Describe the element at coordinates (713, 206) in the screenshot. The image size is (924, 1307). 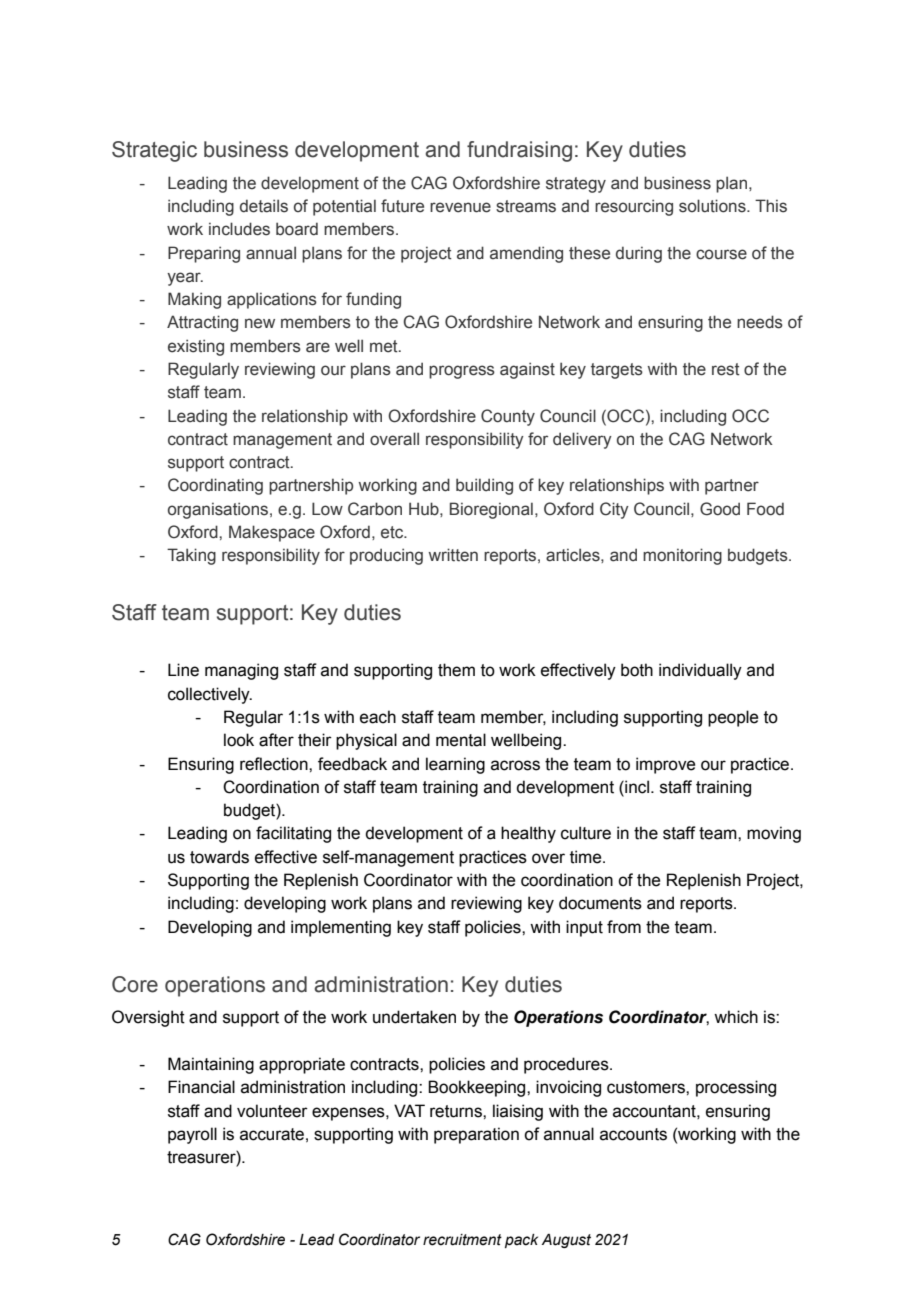
I see `solutions` at that location.
